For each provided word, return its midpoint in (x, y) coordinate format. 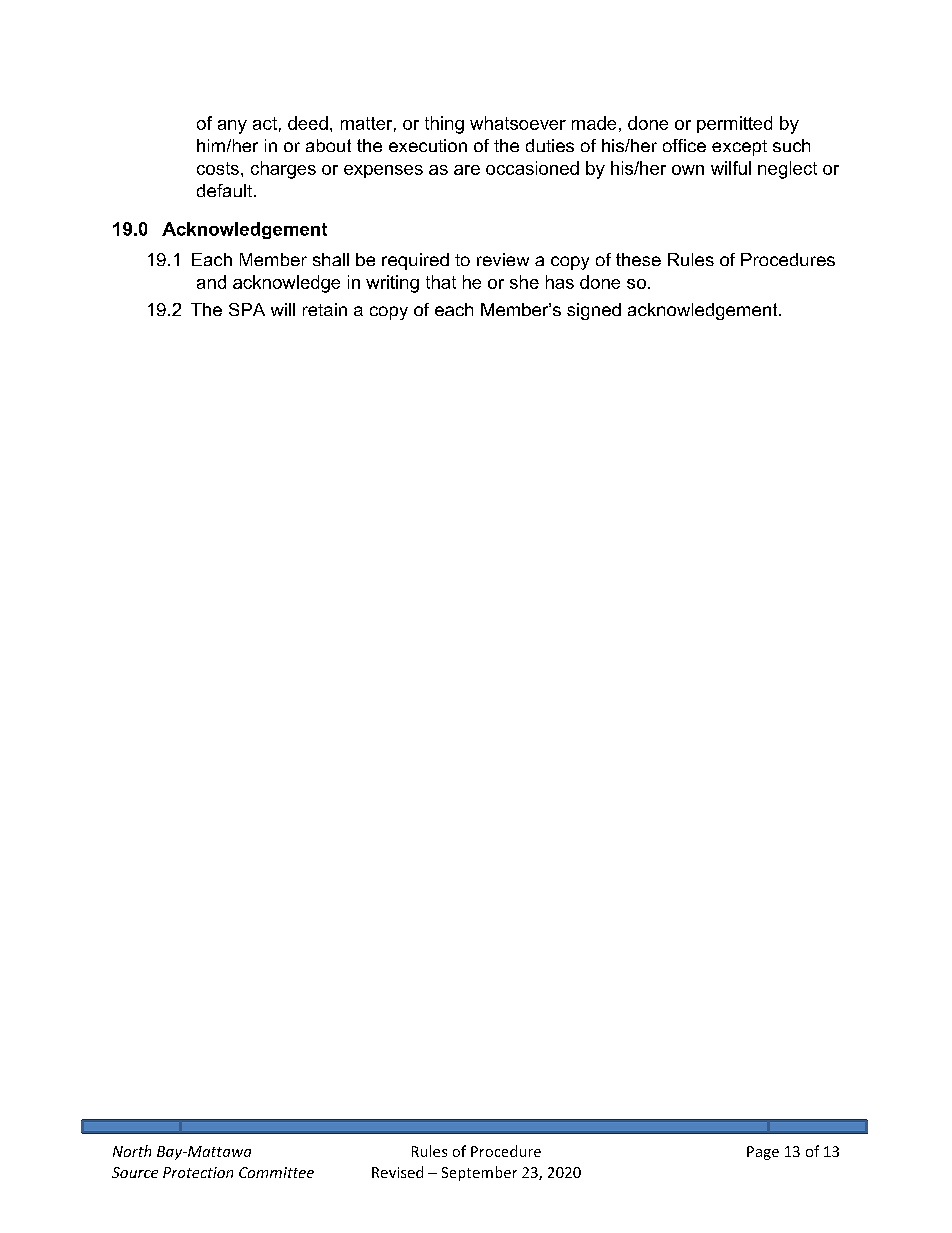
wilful (731, 168)
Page (763, 1153)
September (479, 1173)
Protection (198, 1172)
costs (218, 168)
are (467, 170)
